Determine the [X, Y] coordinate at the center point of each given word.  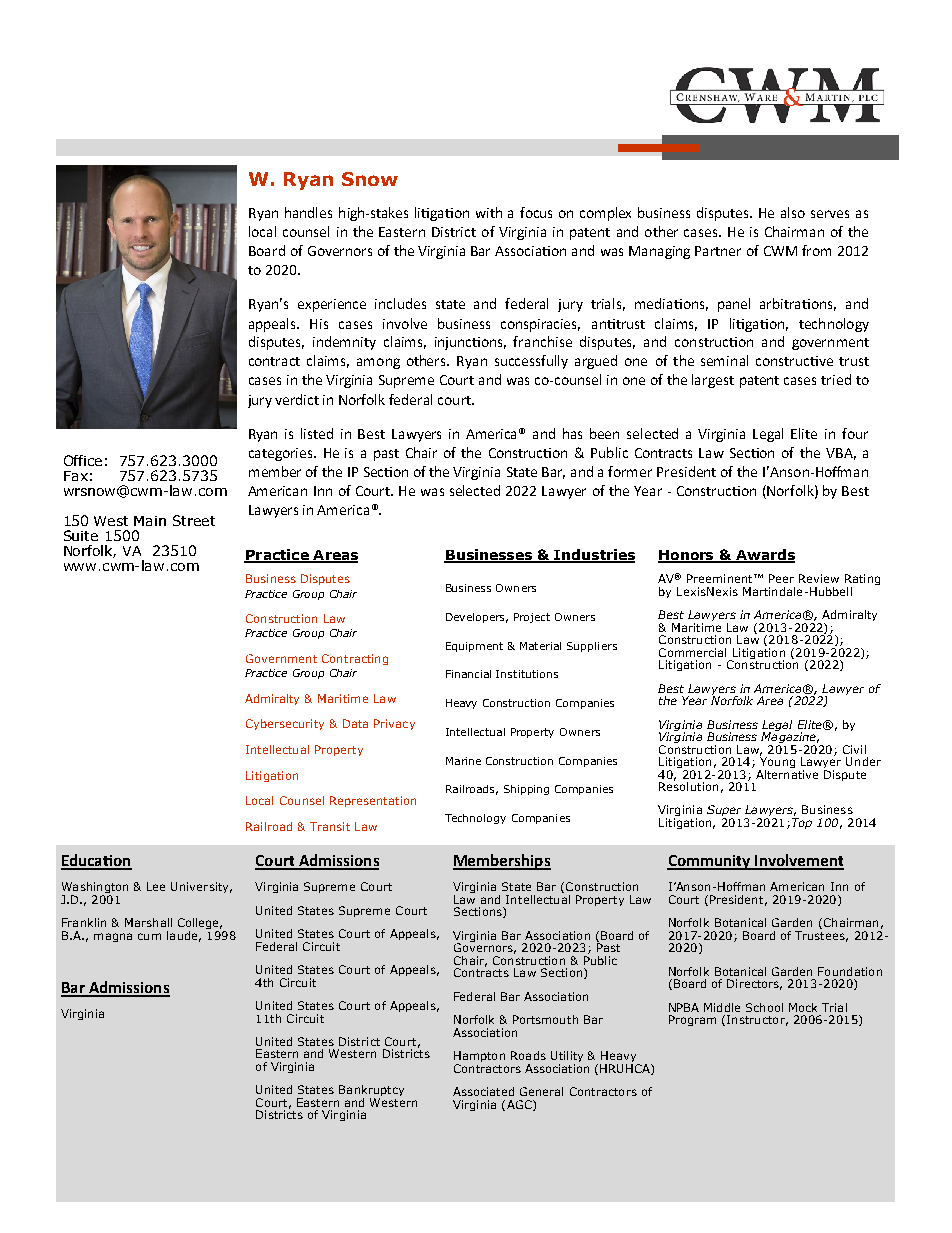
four [855, 433]
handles [308, 212]
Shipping [526, 790]
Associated [483, 1091]
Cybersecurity [285, 724]
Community [710, 862]
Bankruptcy [371, 1092]
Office [83, 460]
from [816, 250]
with [489, 212]
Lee [156, 886]
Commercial [692, 652]
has [572, 433]
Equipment [474, 647]
